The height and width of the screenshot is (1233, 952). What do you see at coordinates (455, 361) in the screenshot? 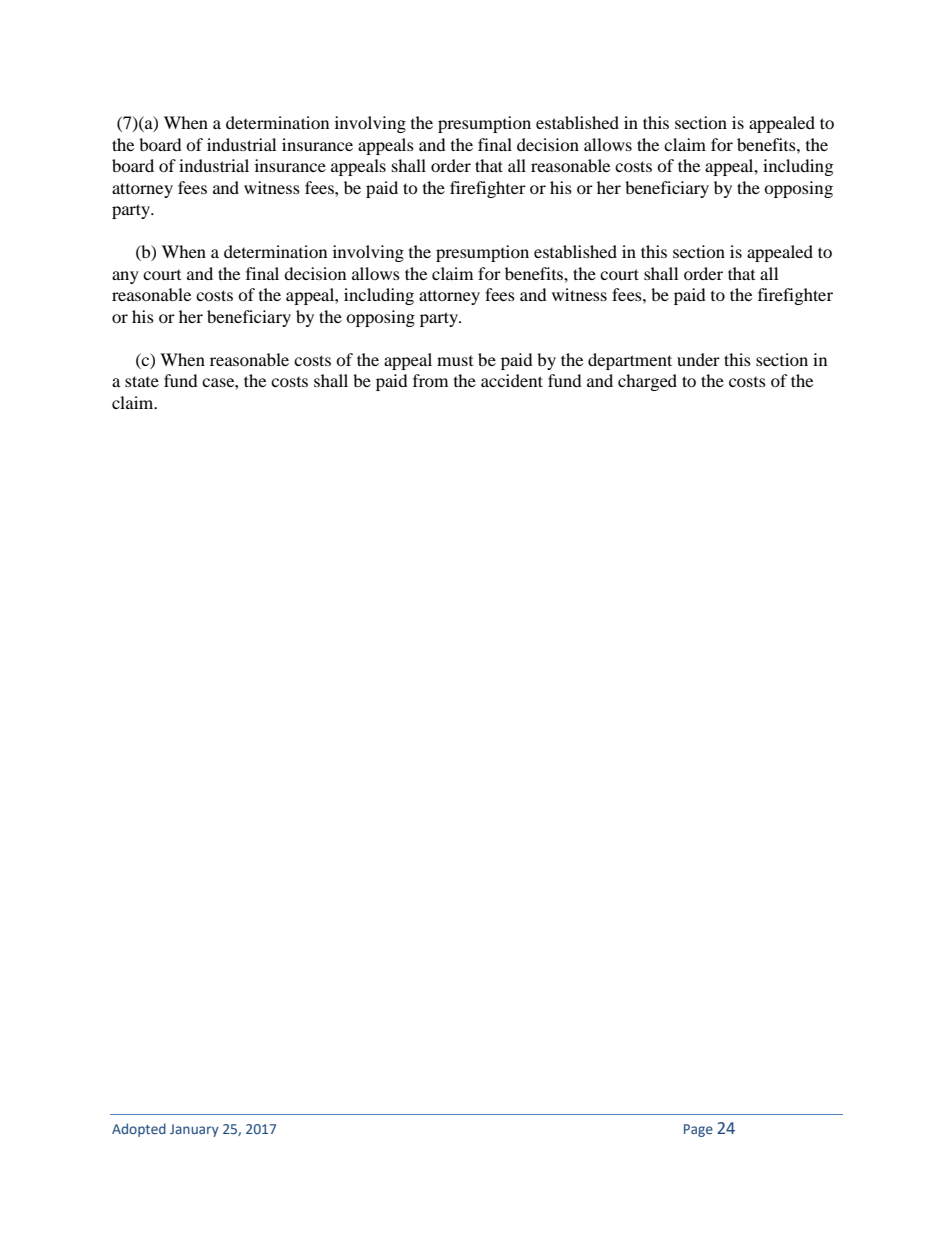
I see `must` at bounding box center [455, 361].
